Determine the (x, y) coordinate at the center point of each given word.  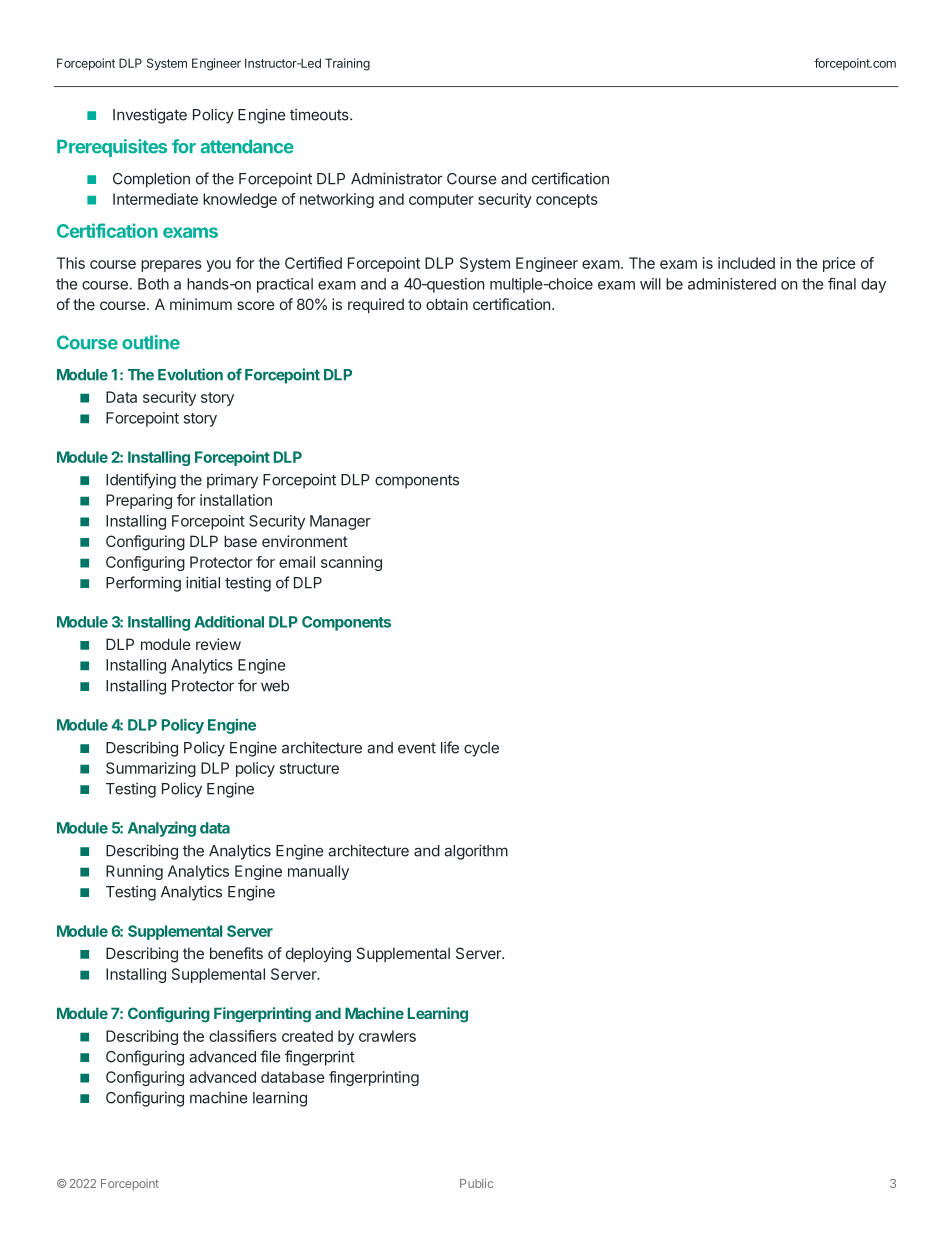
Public (476, 1183)
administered (732, 284)
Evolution (190, 374)
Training (347, 64)
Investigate (150, 116)
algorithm (476, 852)
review (218, 644)
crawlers (387, 1036)
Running (134, 872)
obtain (447, 304)
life (450, 747)
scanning (351, 563)
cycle (481, 749)
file (270, 1056)
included (746, 263)
